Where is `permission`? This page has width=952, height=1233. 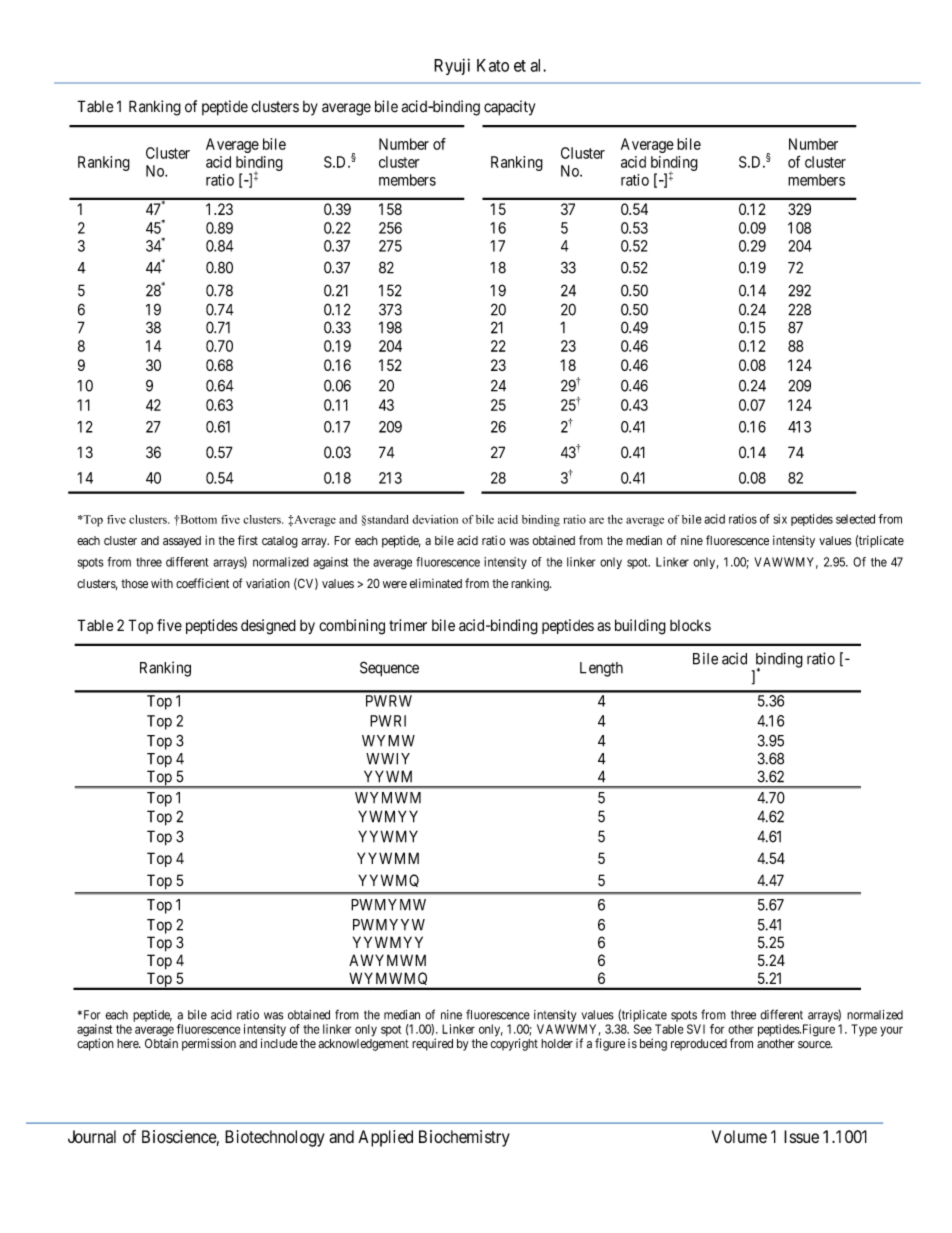
permission is located at coordinates (209, 1044).
